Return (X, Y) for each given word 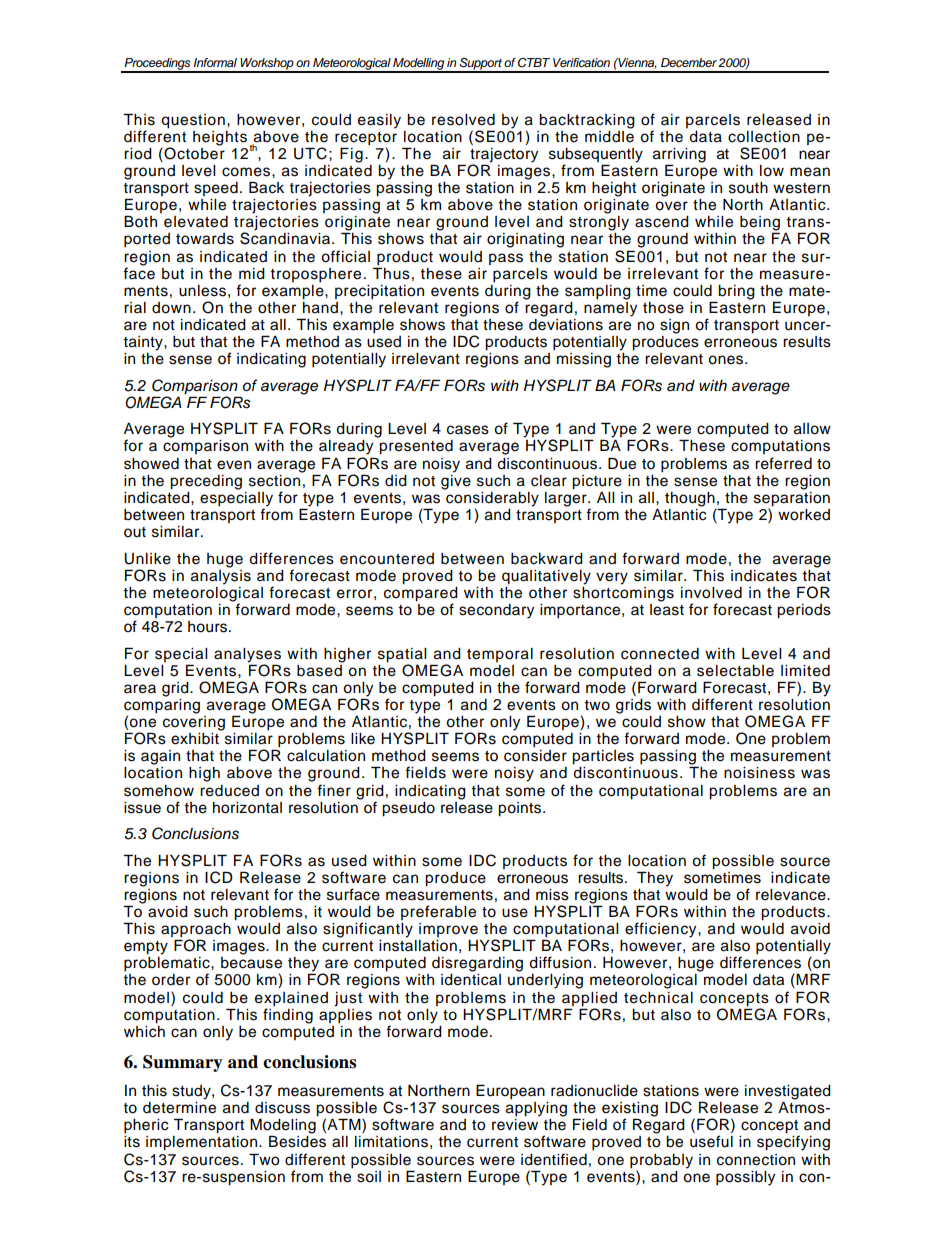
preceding (206, 482)
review (515, 1125)
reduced (229, 791)
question (193, 121)
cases (468, 430)
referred (783, 463)
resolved (463, 120)
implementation (201, 1143)
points (521, 809)
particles (603, 757)
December (689, 62)
